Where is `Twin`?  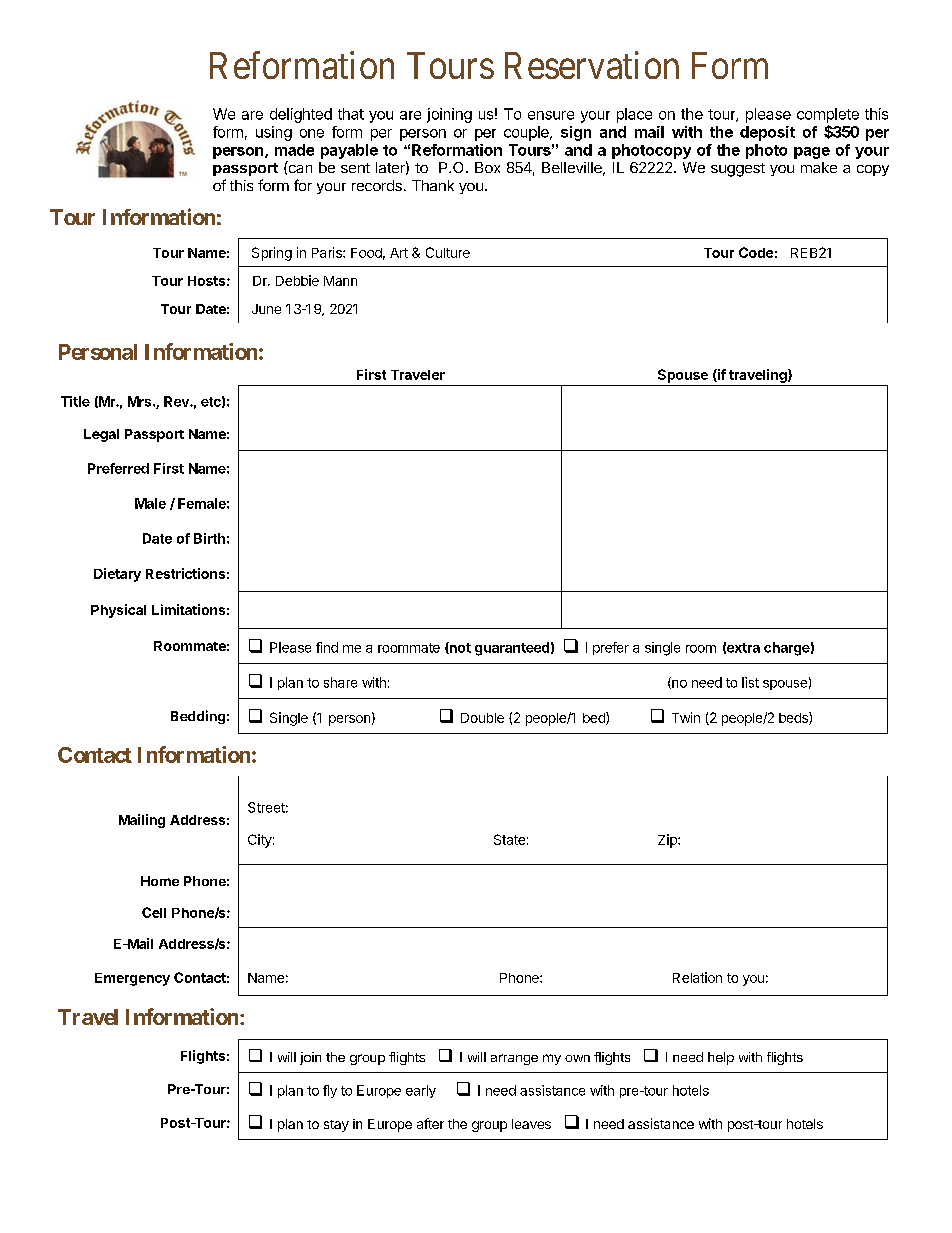
Twin is located at coordinates (686, 717).
